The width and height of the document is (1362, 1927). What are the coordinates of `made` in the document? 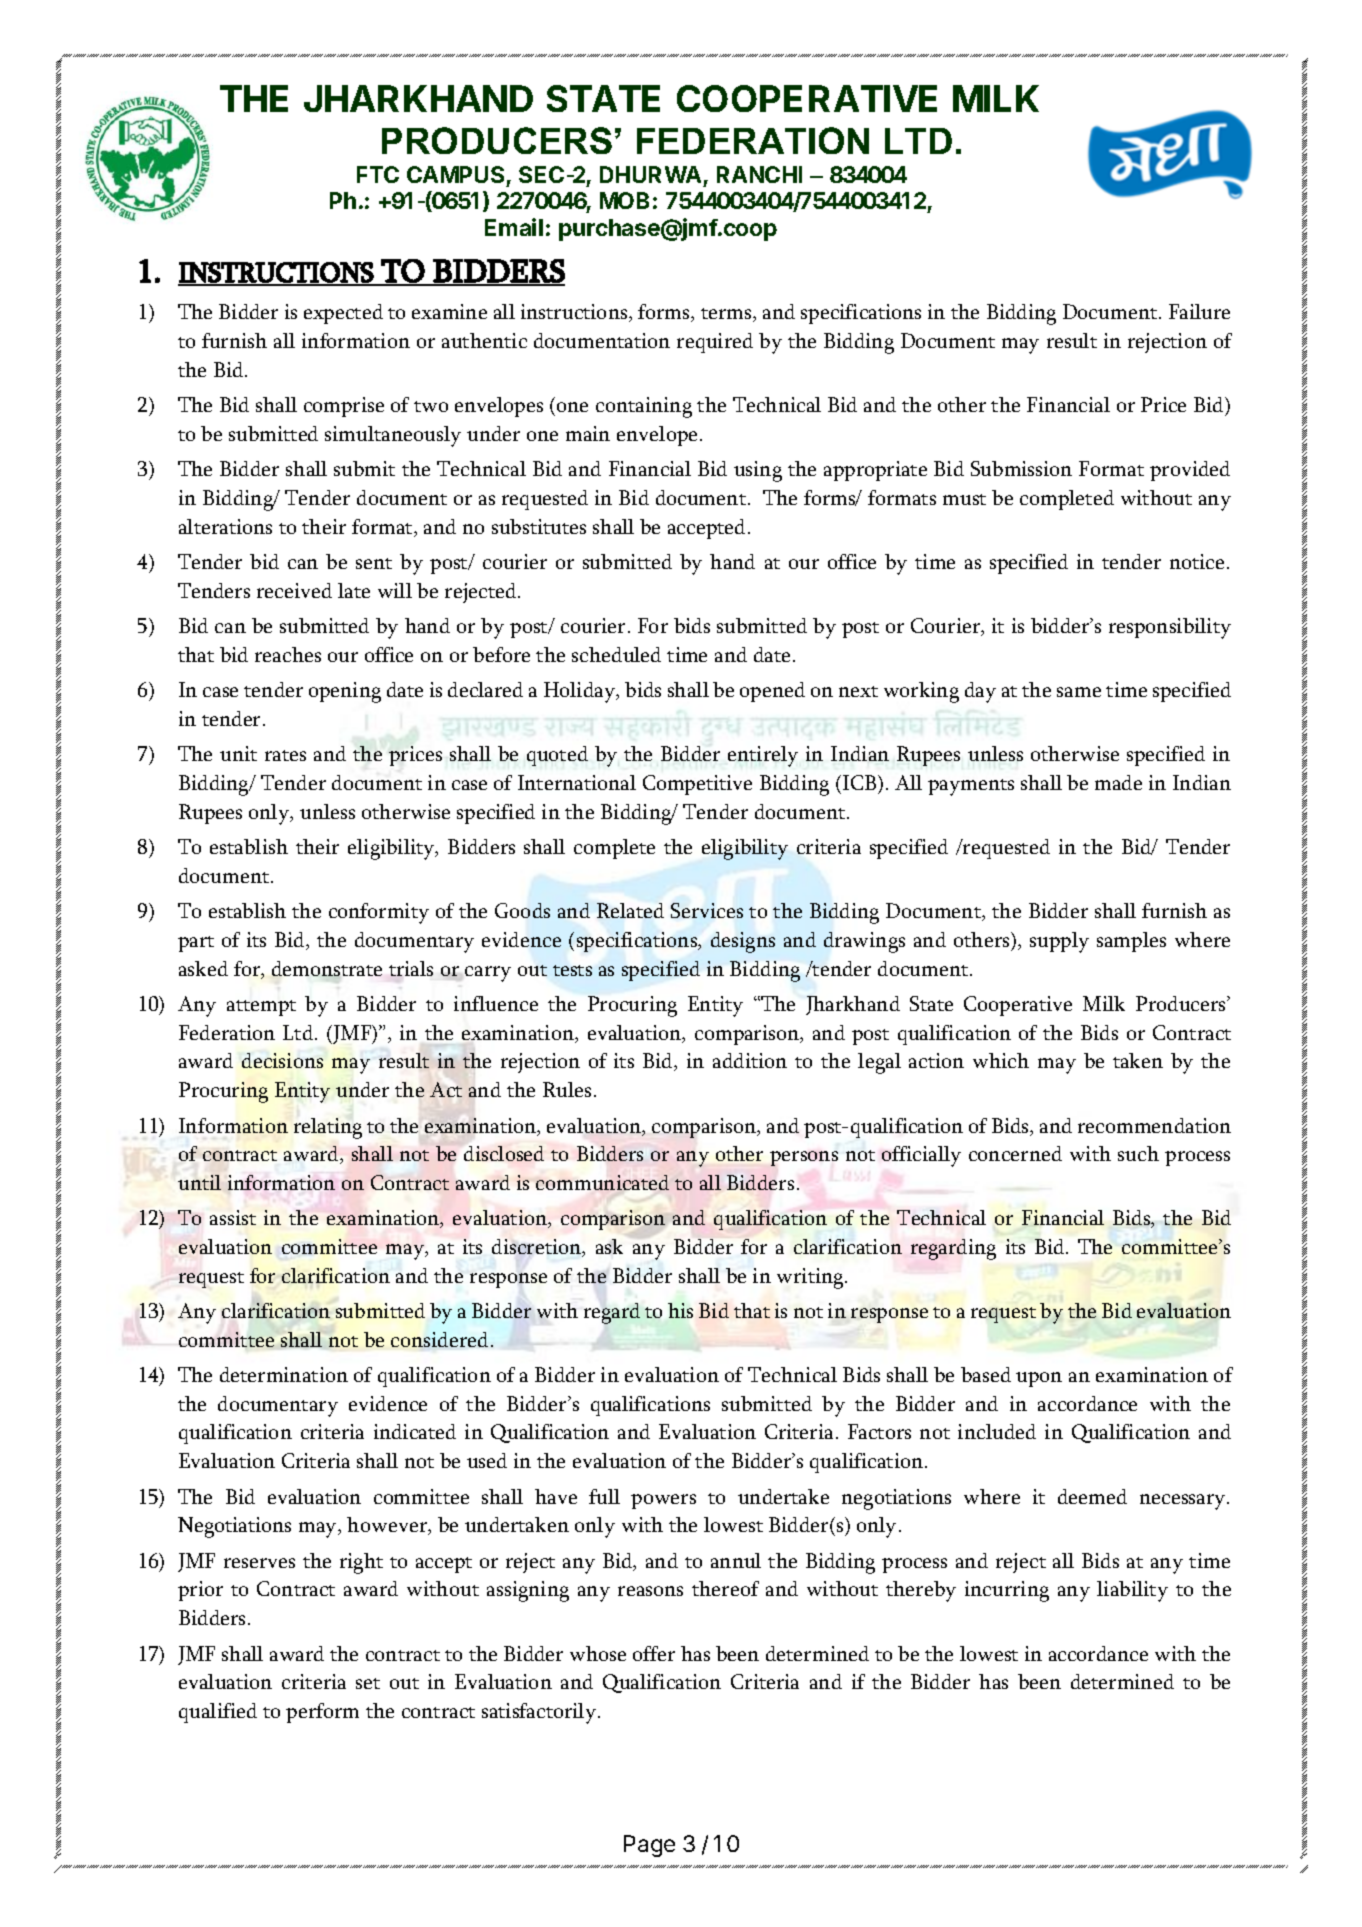 It's located at (1118, 782).
